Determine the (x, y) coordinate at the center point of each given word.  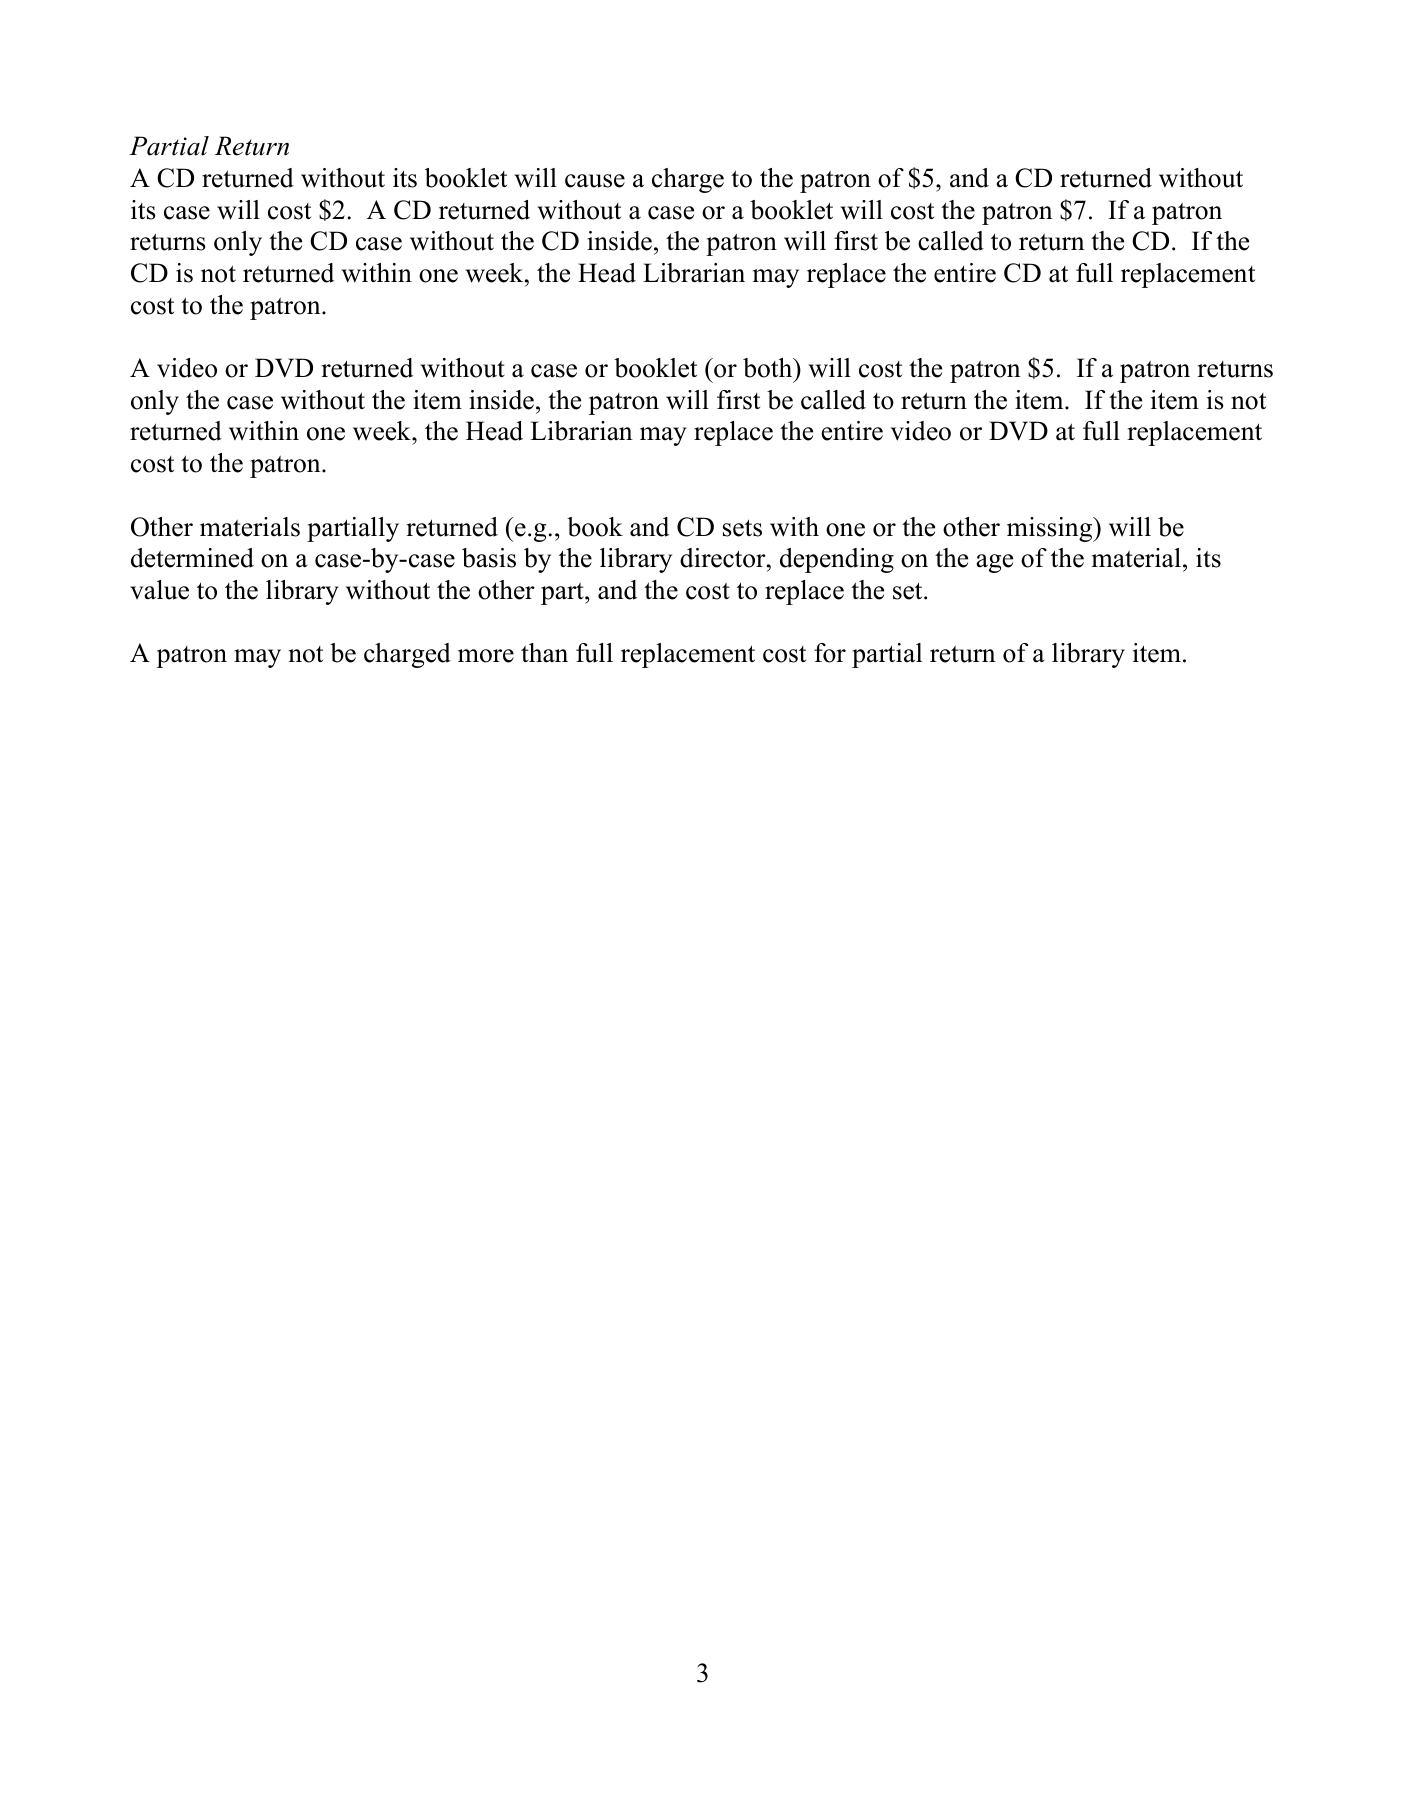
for (830, 653)
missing (1051, 529)
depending (837, 560)
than (544, 653)
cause (595, 181)
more (486, 656)
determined (192, 558)
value (159, 590)
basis (489, 558)
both (769, 368)
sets (742, 528)
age (994, 563)
